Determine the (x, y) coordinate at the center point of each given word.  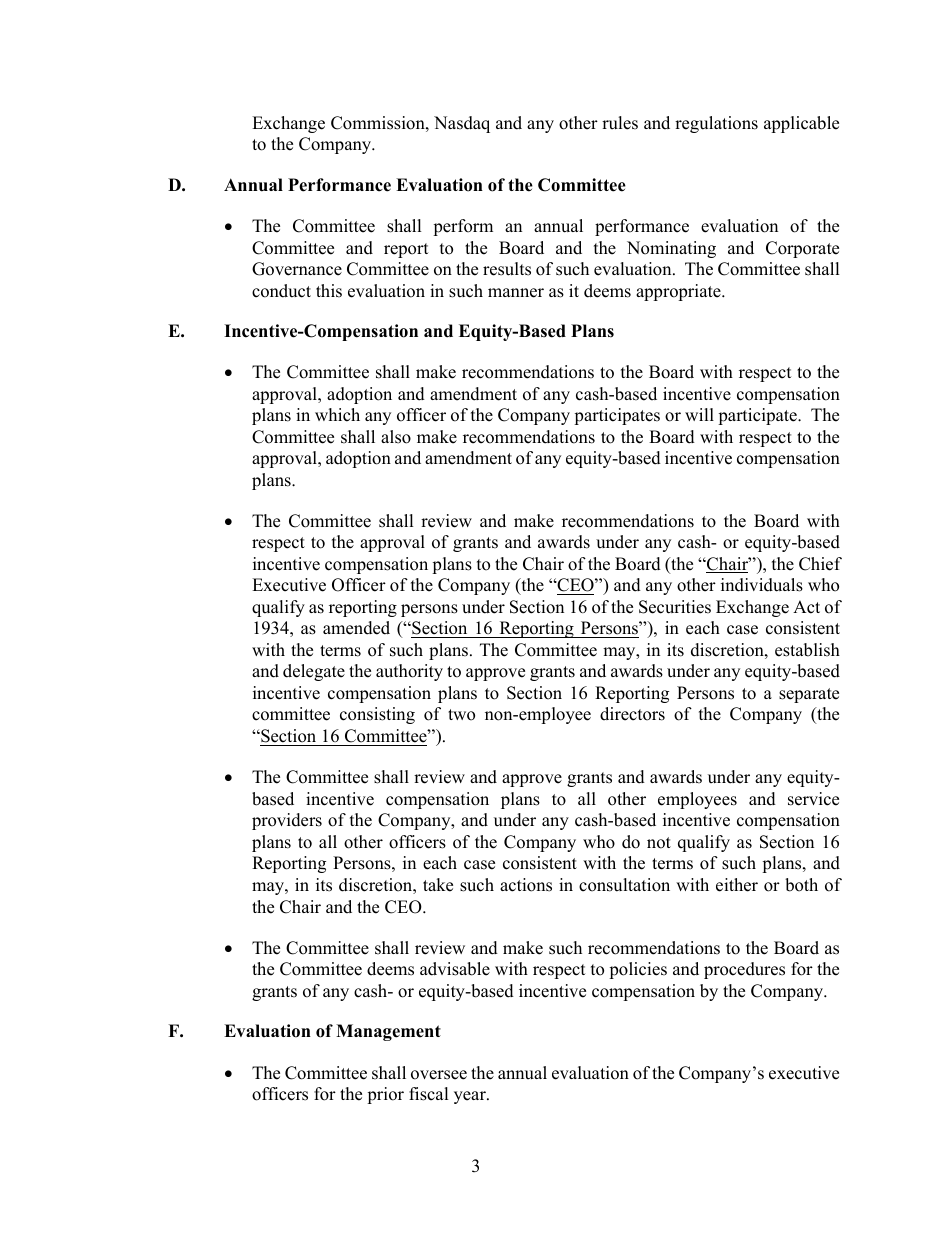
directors (632, 714)
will (699, 414)
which (337, 415)
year (471, 1097)
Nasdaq (462, 124)
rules (620, 123)
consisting (377, 715)
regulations (716, 124)
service (813, 799)
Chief (820, 564)
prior (385, 1095)
